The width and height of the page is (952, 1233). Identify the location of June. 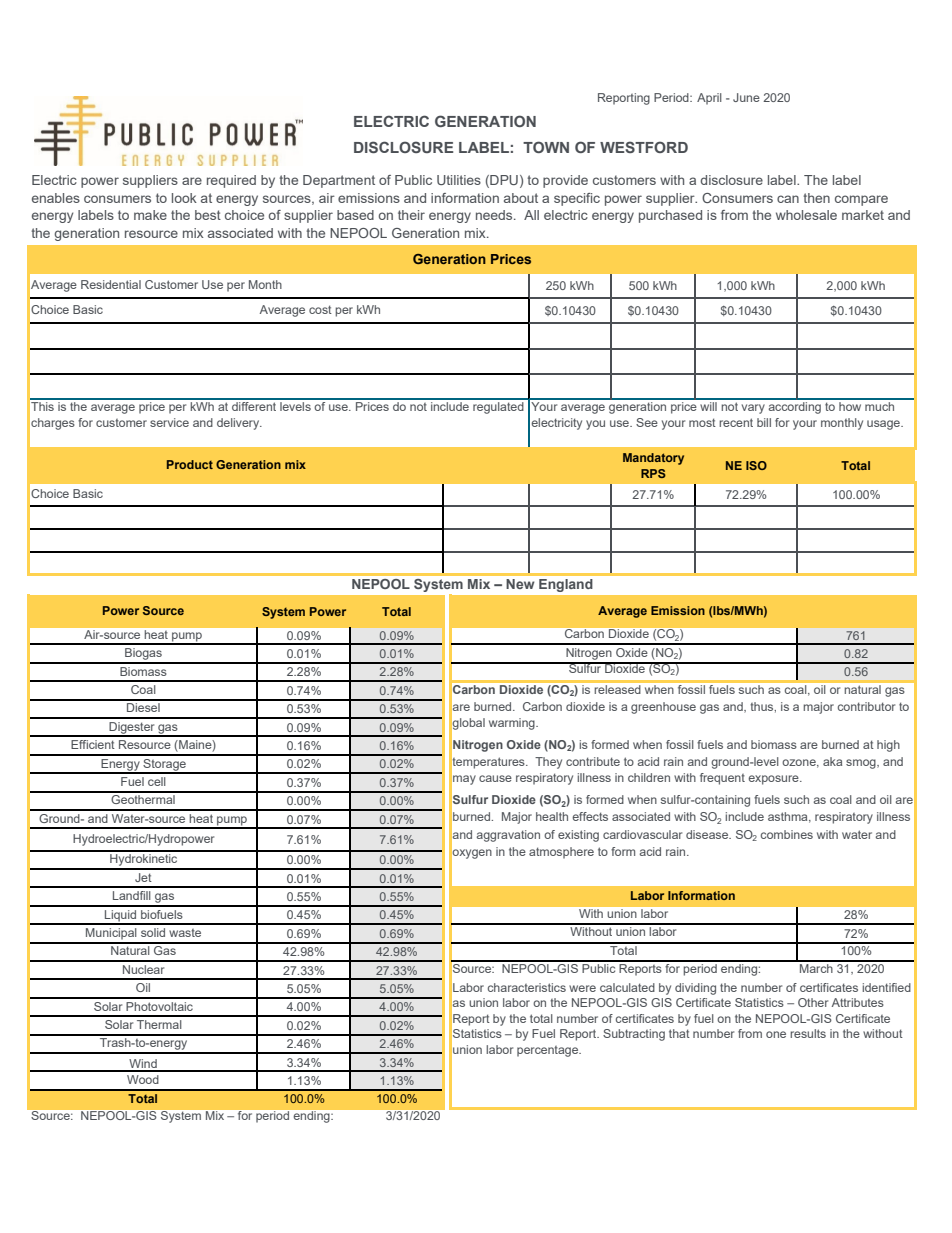
(746, 97).
